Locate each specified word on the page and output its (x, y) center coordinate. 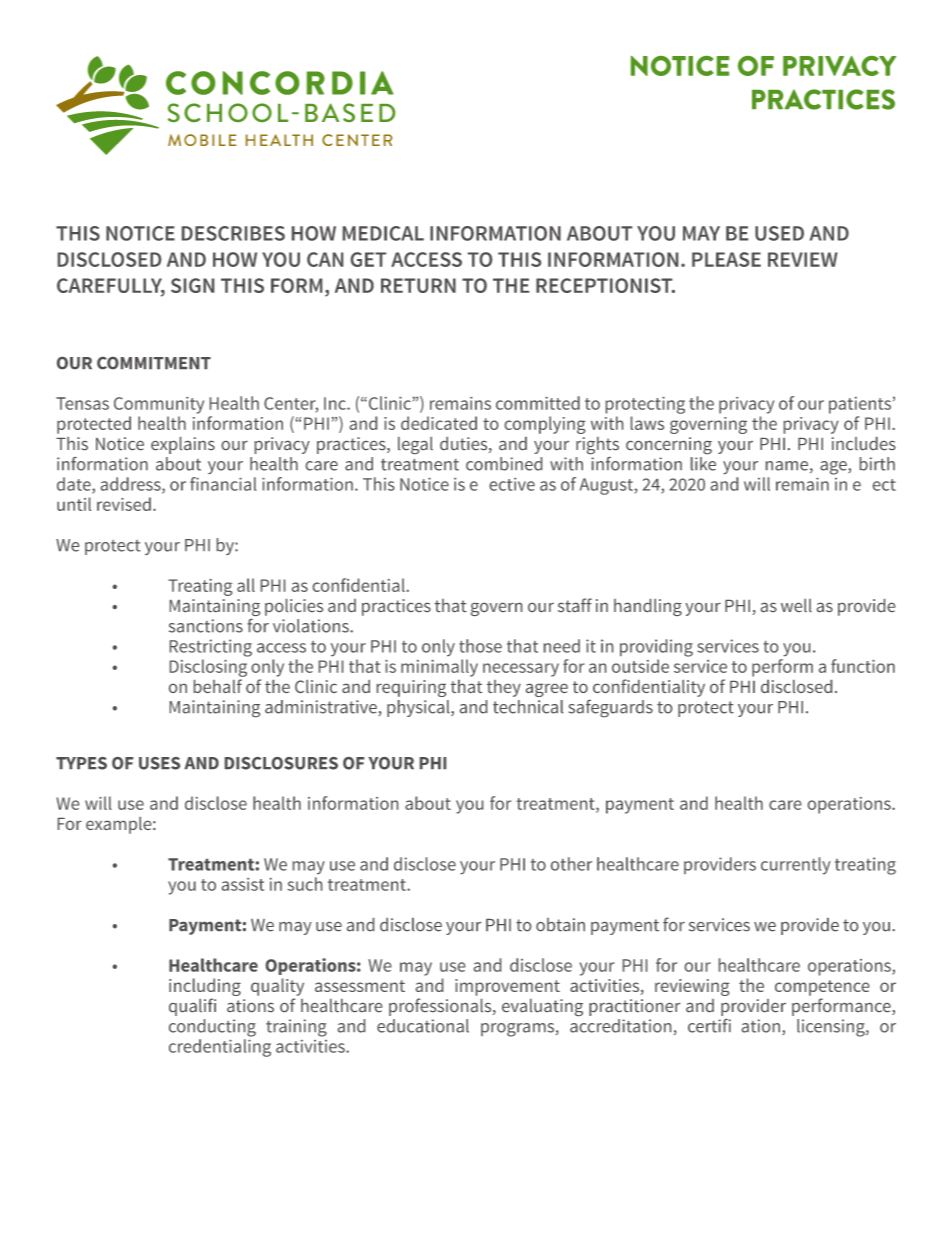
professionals (441, 1007)
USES (159, 763)
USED (779, 233)
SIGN (192, 285)
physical (419, 708)
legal (415, 445)
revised (124, 504)
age (834, 468)
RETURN (418, 285)
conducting (212, 1028)
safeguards (610, 708)
